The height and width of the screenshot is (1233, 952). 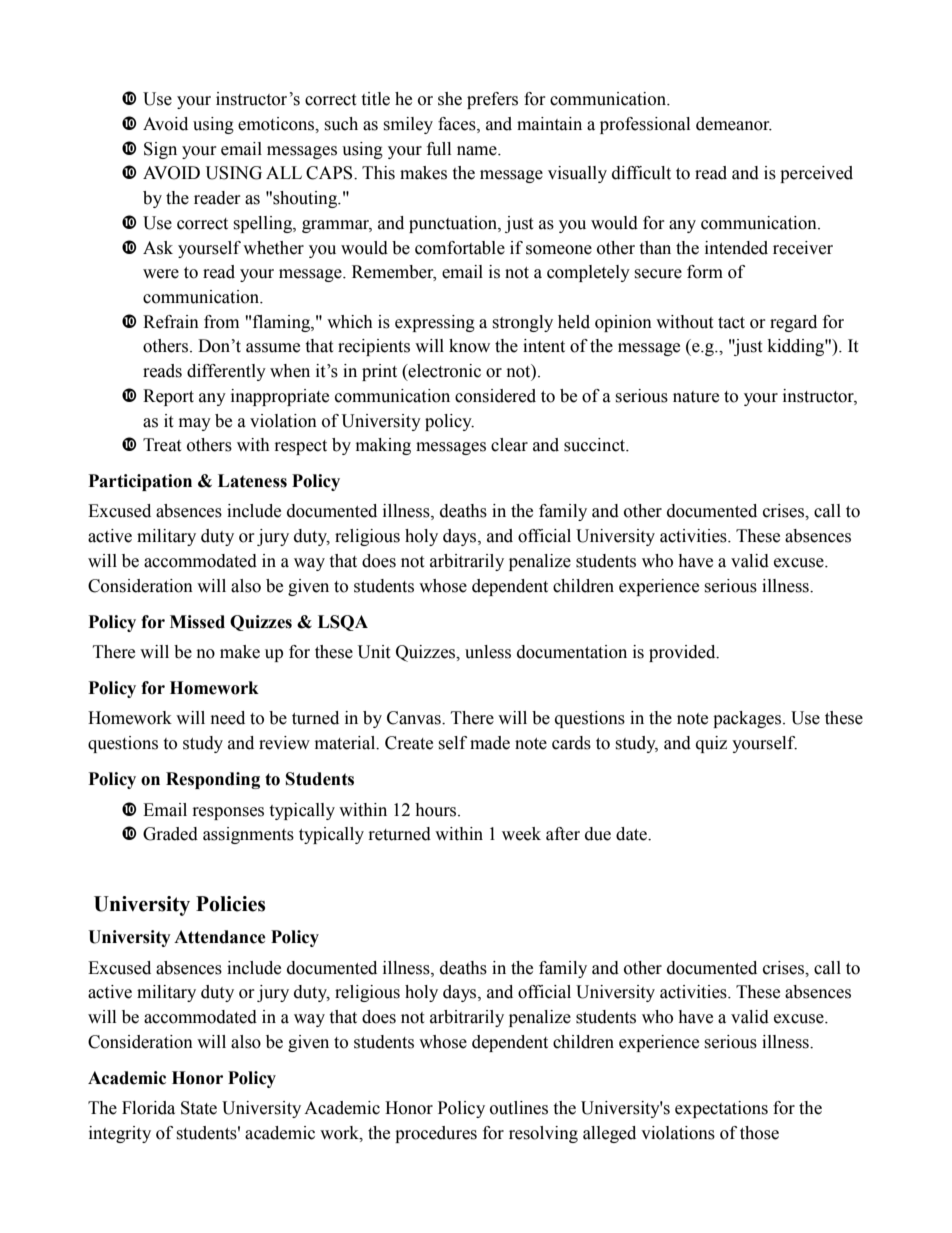 I want to click on provided, so click(x=683, y=653).
